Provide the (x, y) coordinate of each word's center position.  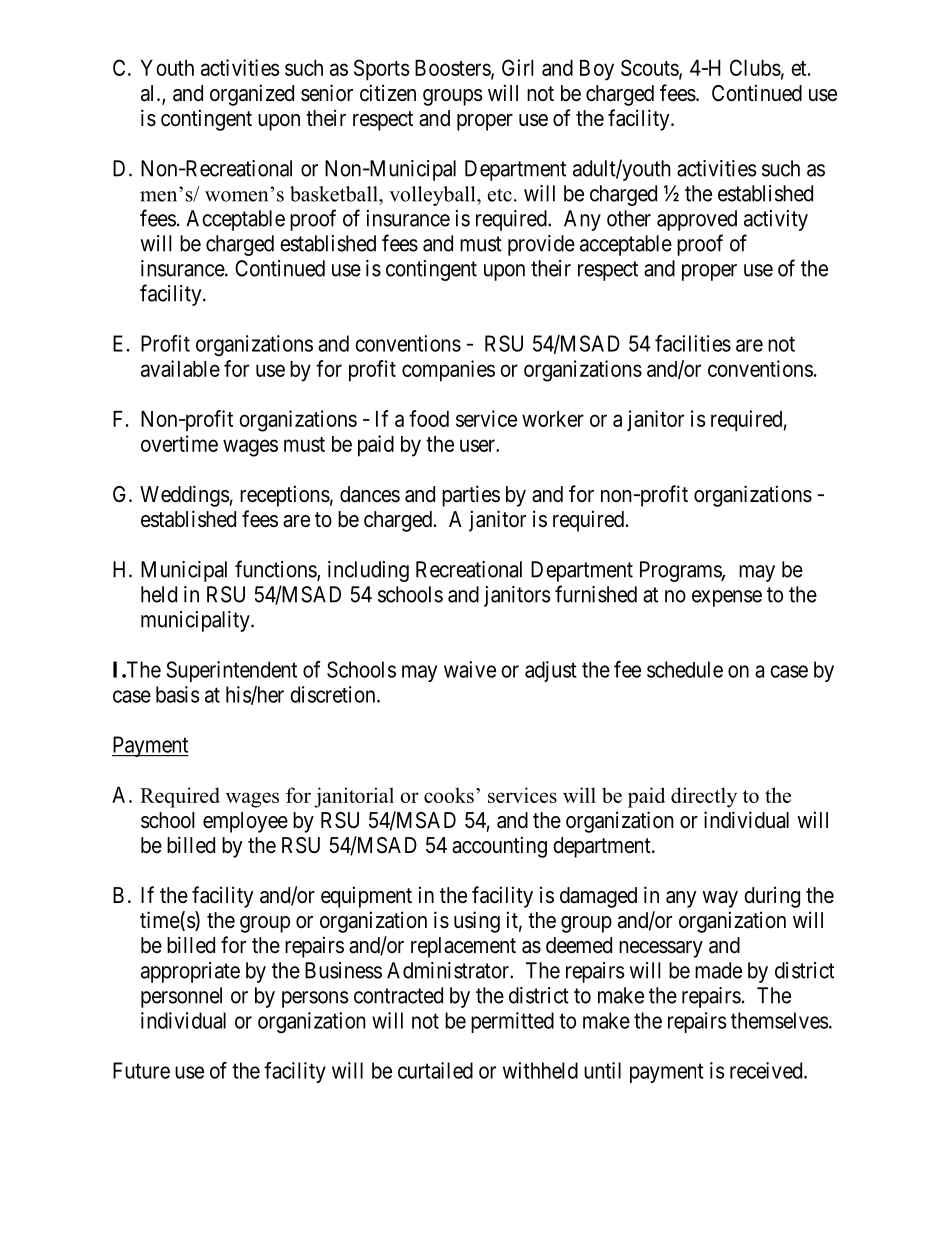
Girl (518, 67)
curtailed (435, 1070)
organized (252, 95)
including (368, 571)
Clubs (755, 67)
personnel (181, 997)
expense (727, 598)
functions (276, 570)
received (767, 1070)
